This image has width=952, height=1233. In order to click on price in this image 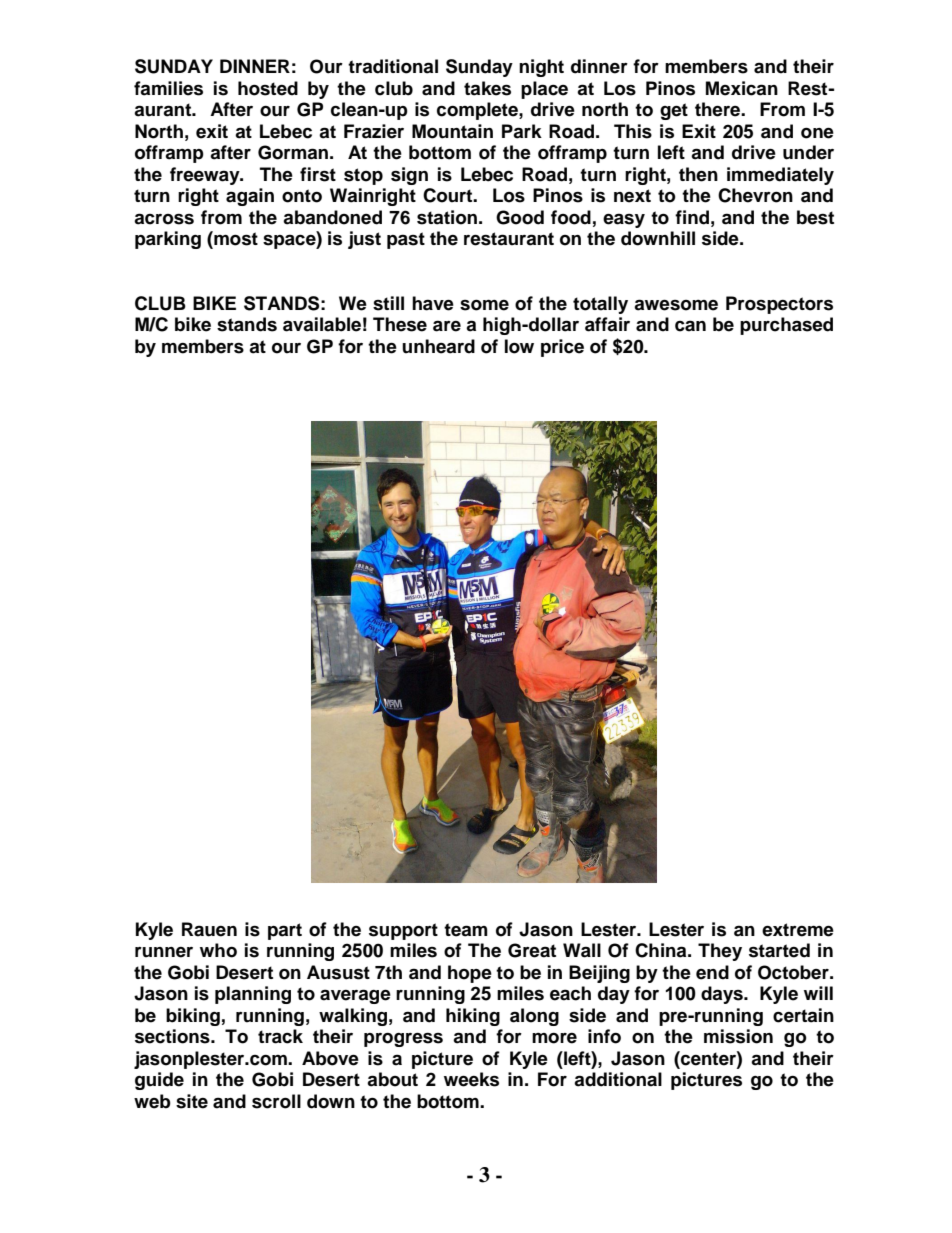, I will do `click(562, 348)`.
